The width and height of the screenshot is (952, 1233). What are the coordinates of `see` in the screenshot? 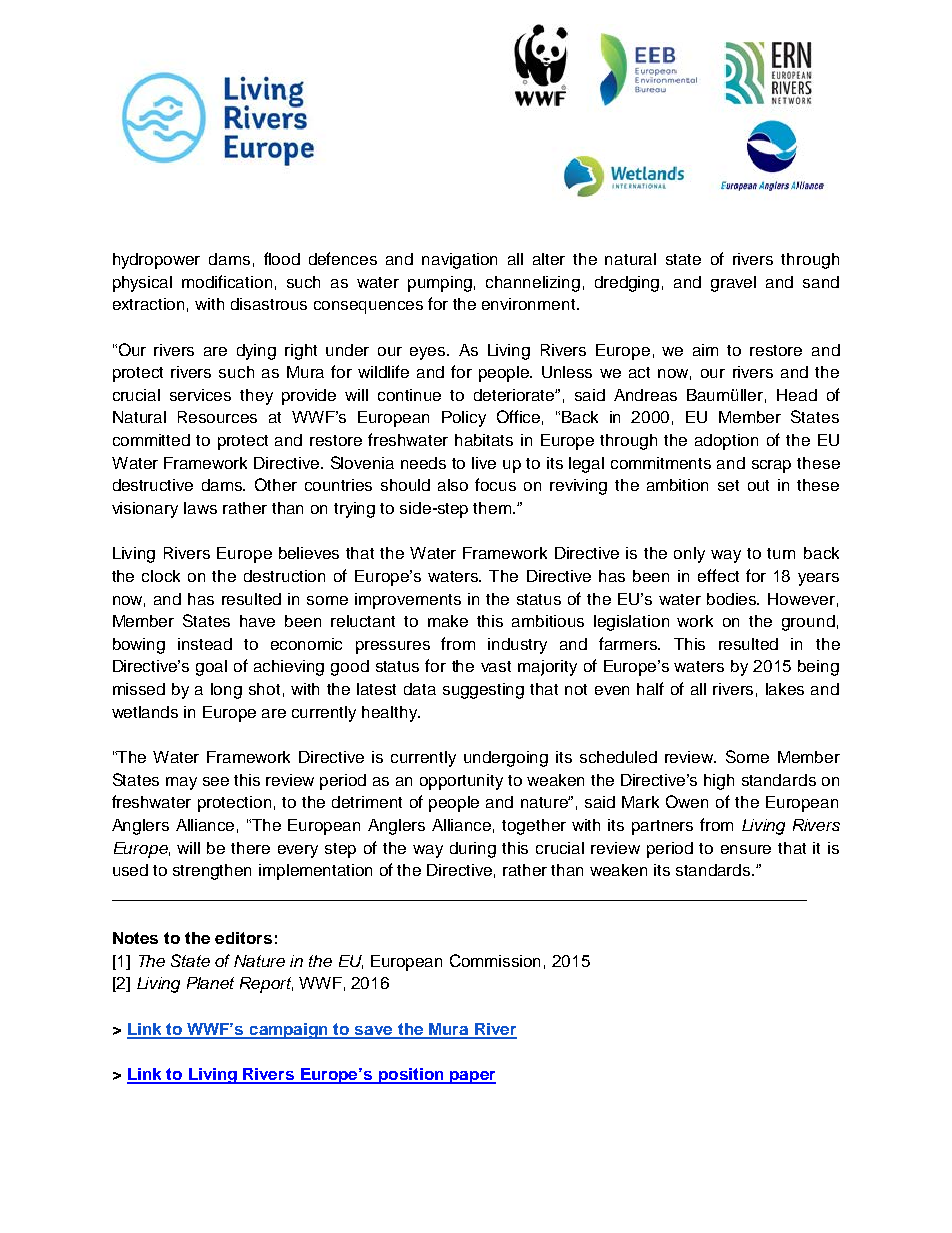 It's located at (216, 781).
